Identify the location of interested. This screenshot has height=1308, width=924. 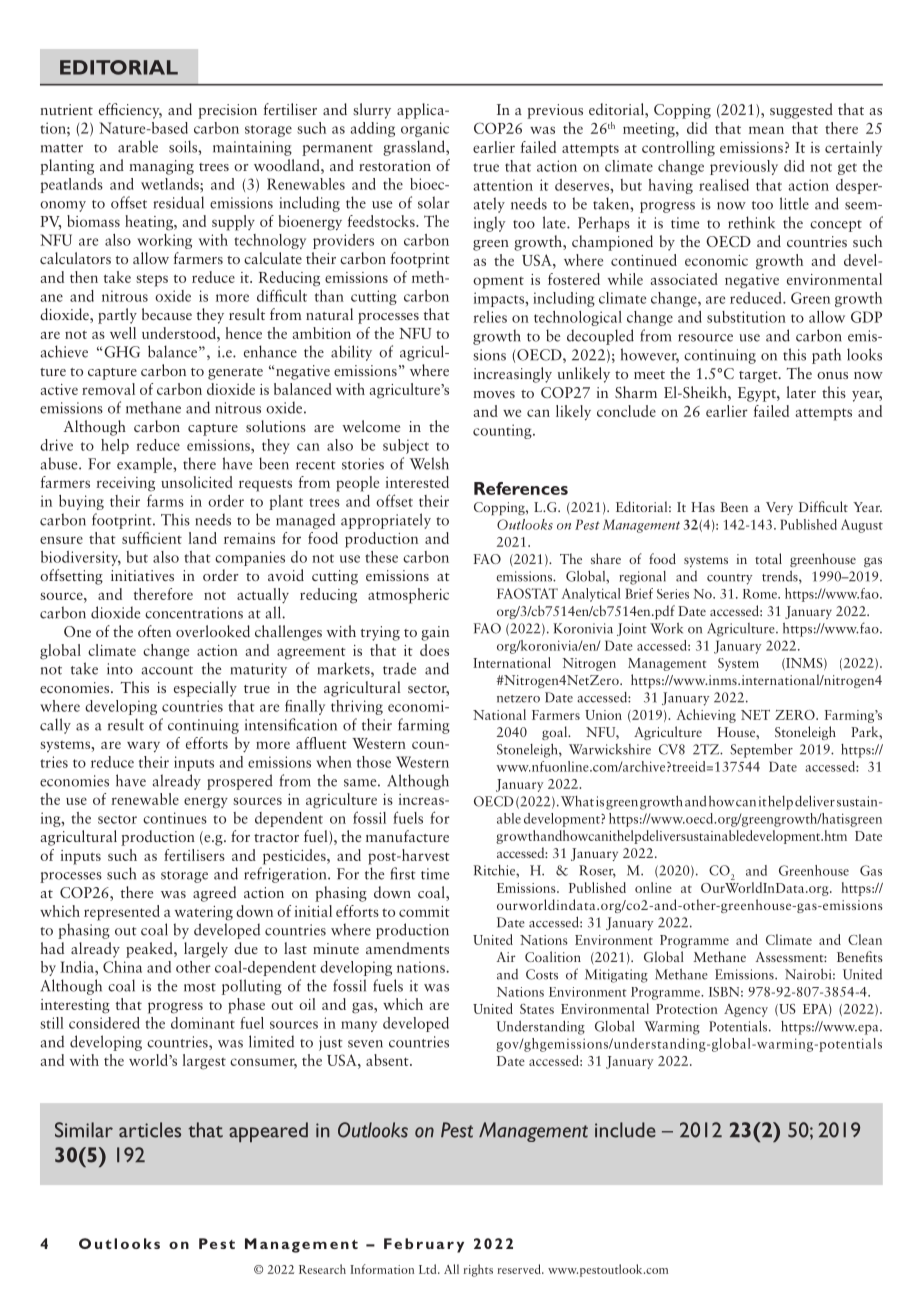
(417, 482).
